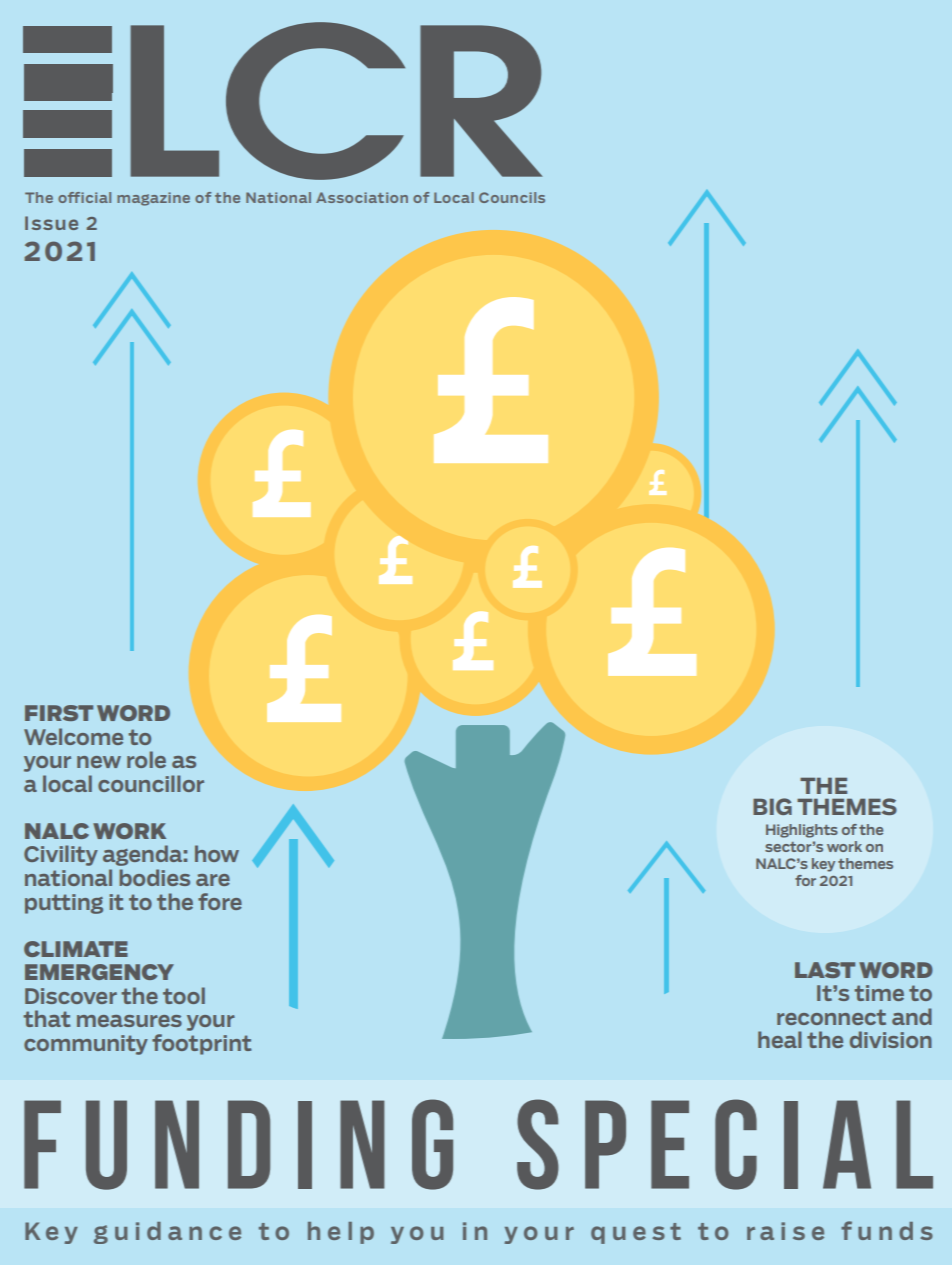 This screenshot has width=952, height=1265. I want to click on BIG, so click(772, 806).
